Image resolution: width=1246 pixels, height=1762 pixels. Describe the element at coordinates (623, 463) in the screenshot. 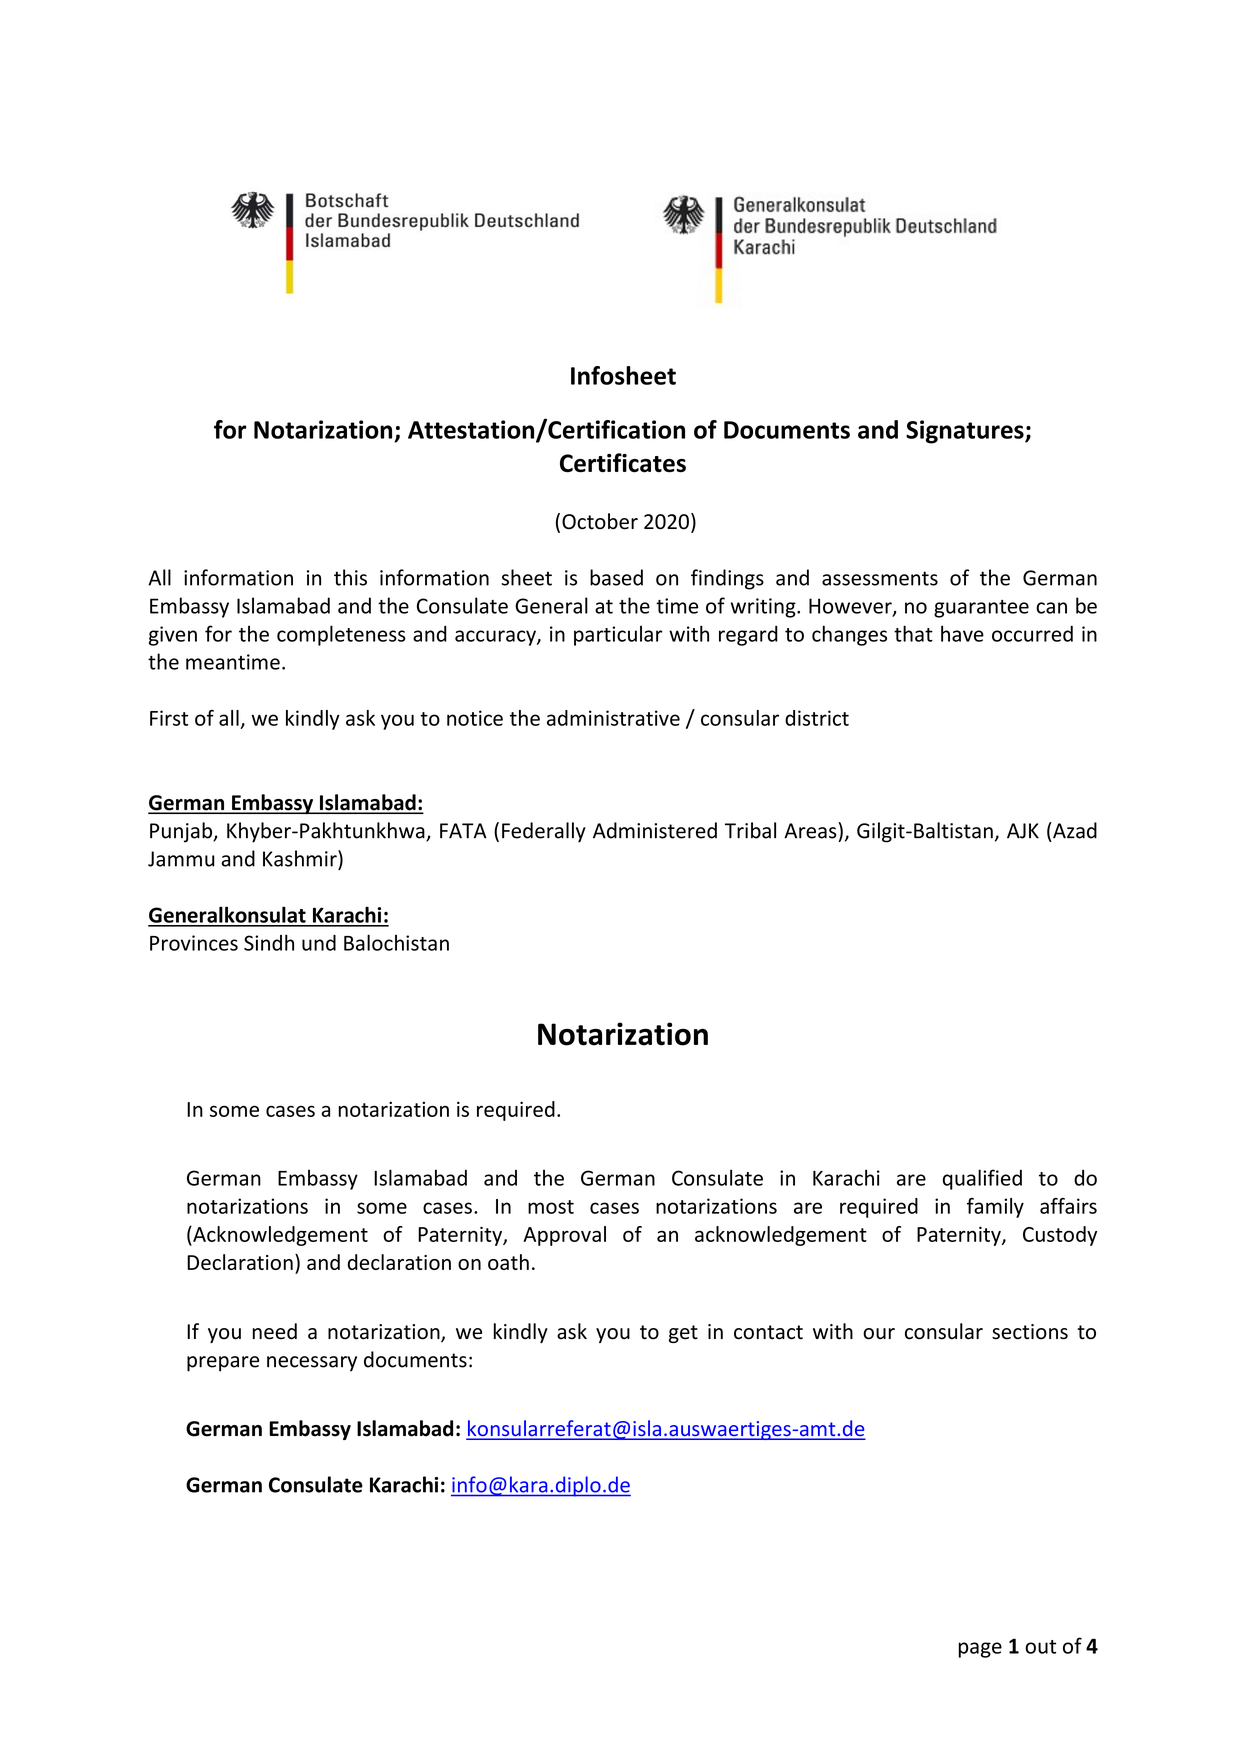

I see `Certificates` at that location.
